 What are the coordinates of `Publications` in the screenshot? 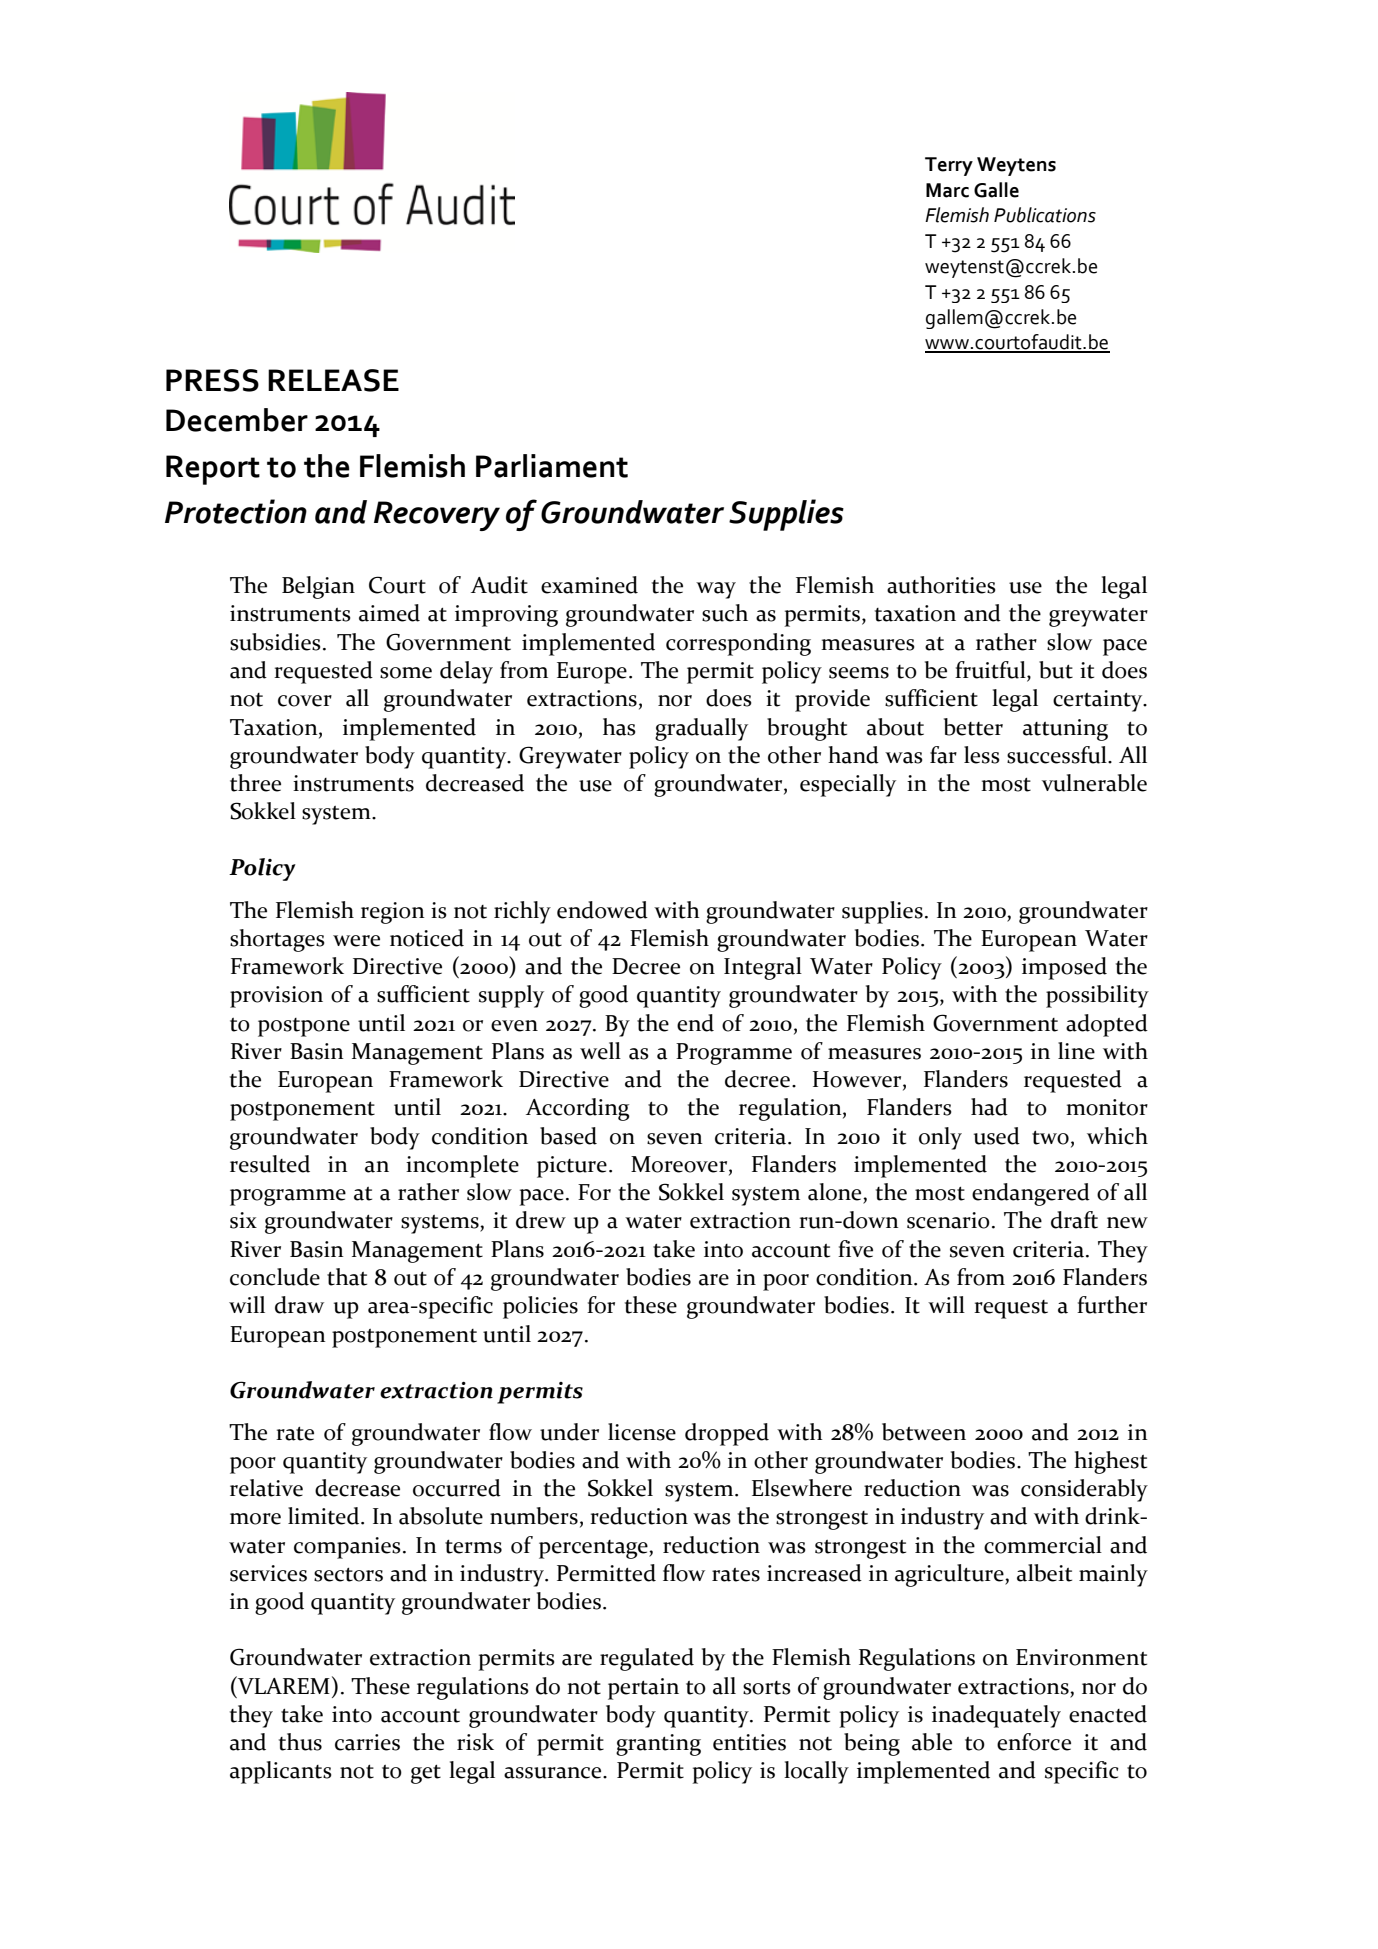 It's located at (1045, 215).
